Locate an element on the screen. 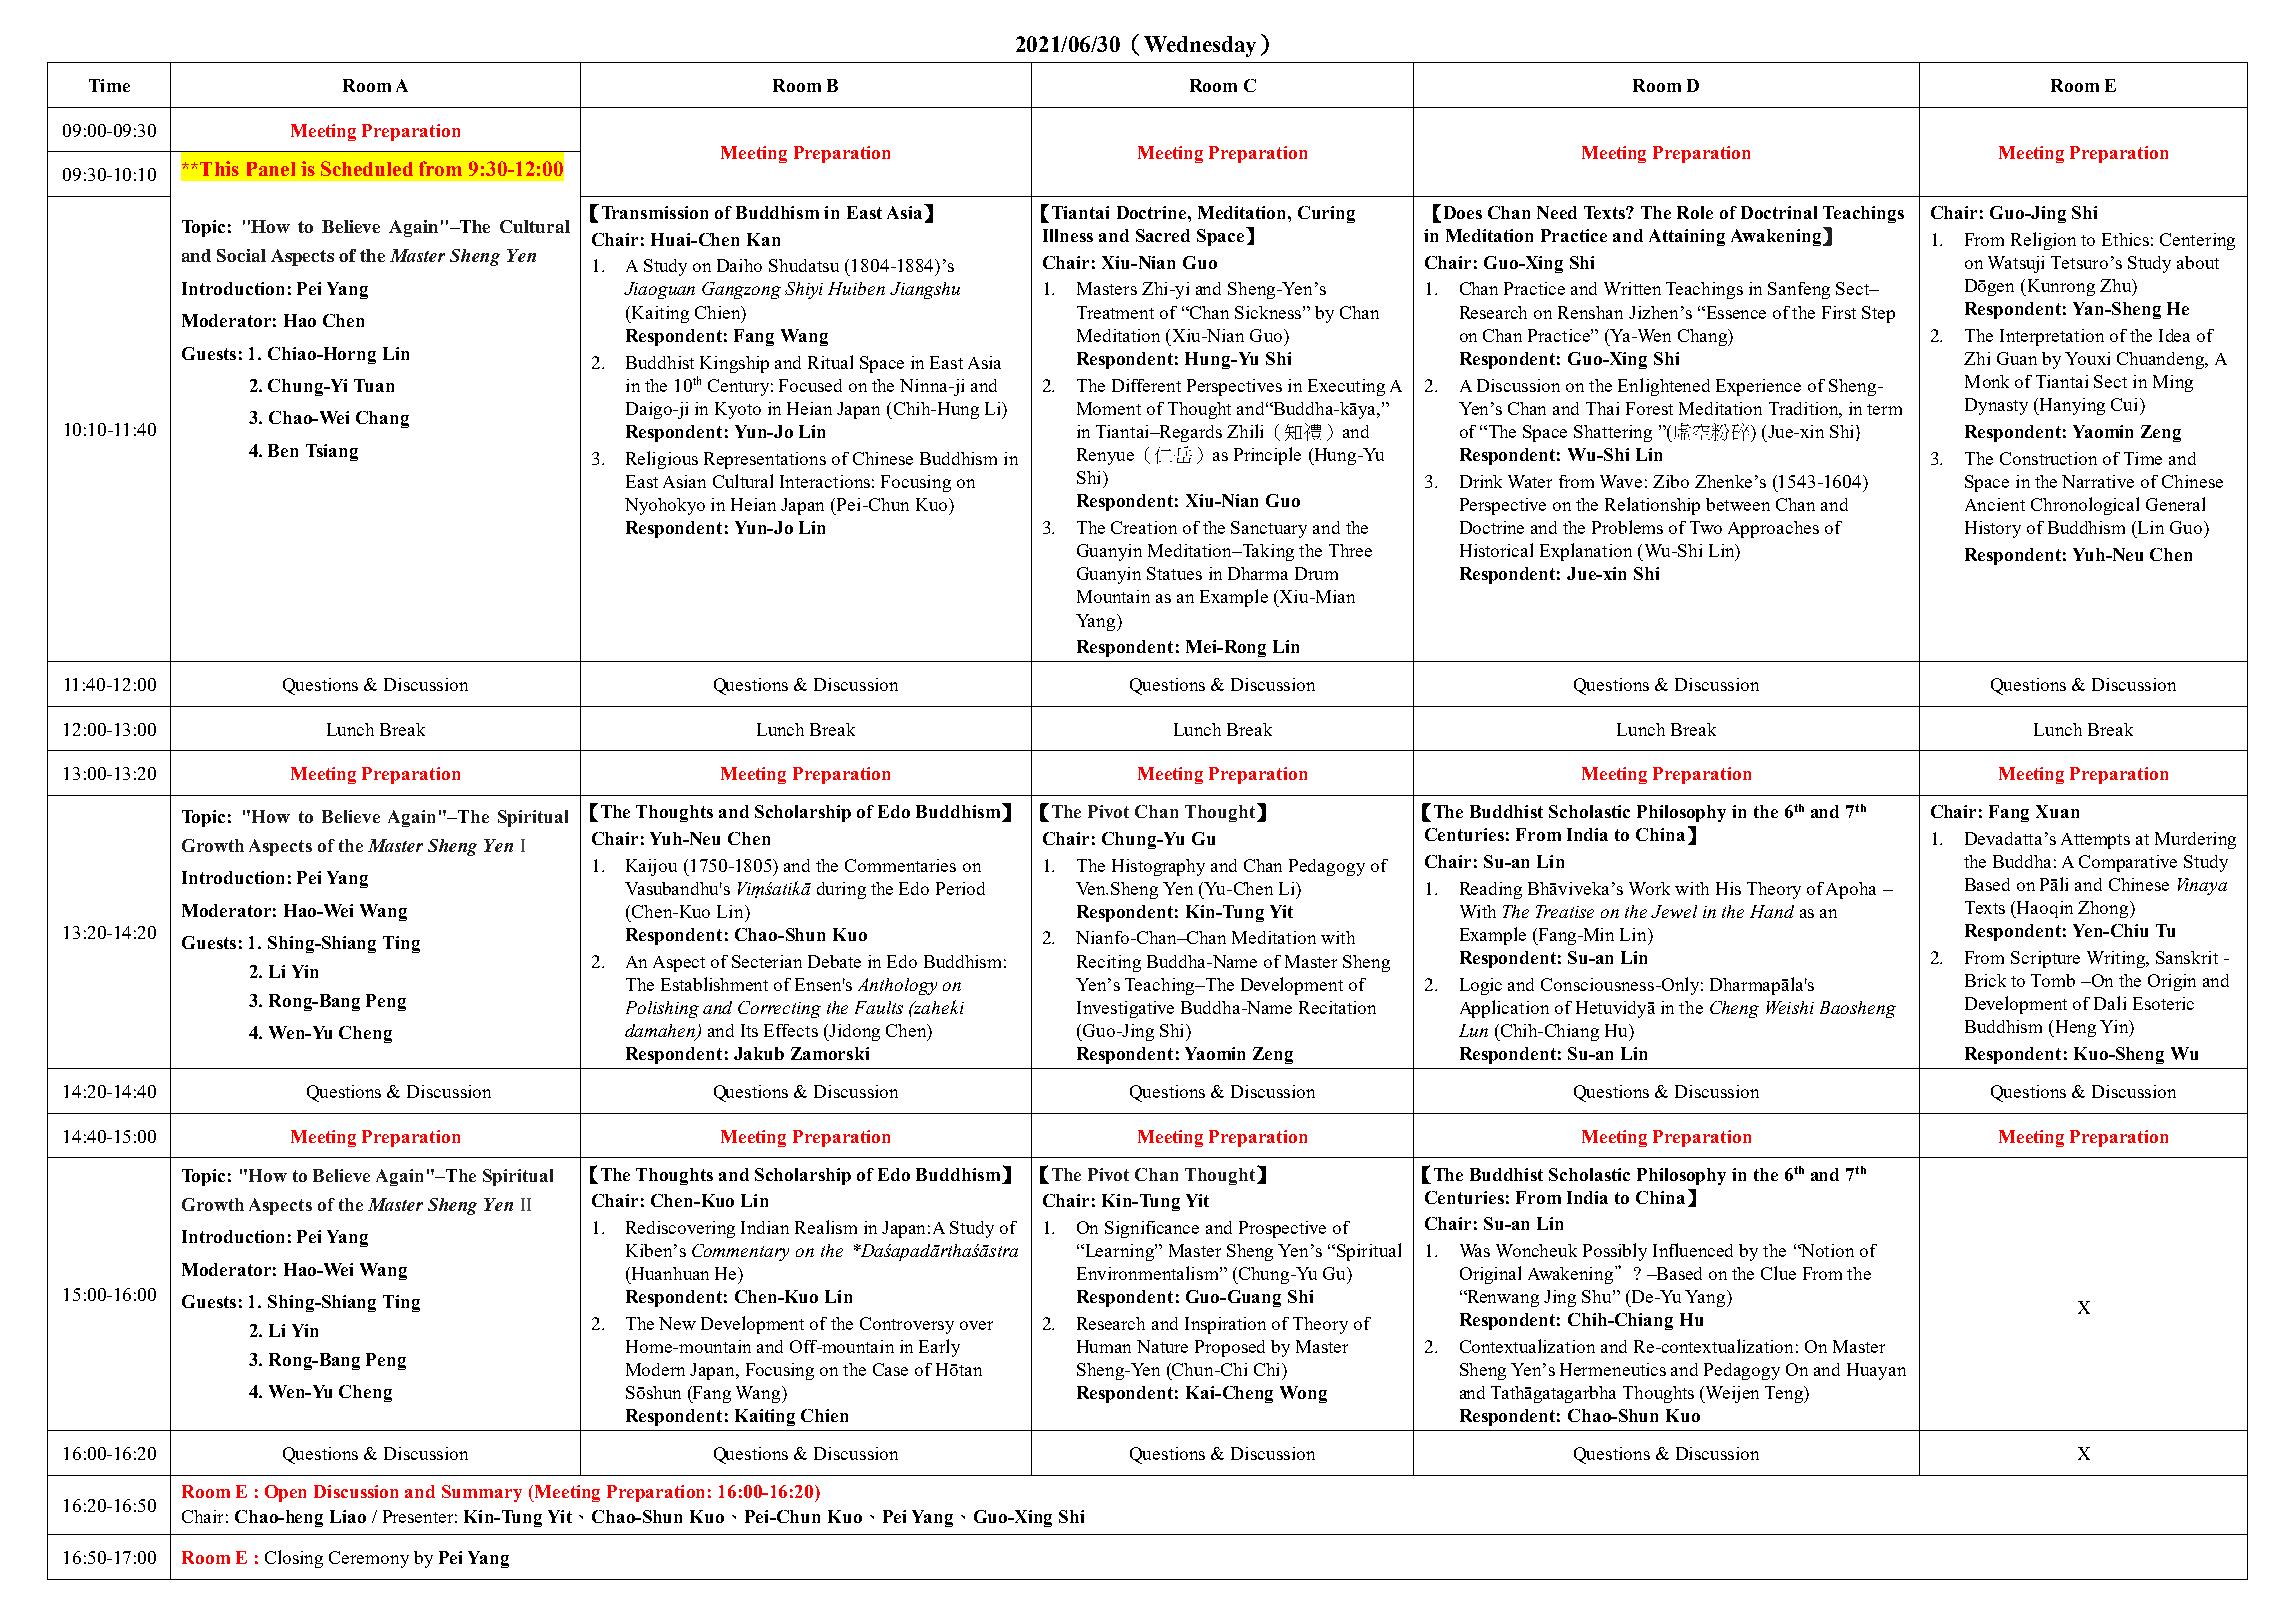 The width and height of the screenshot is (2295, 1623). Wong is located at coordinates (1303, 1394).
